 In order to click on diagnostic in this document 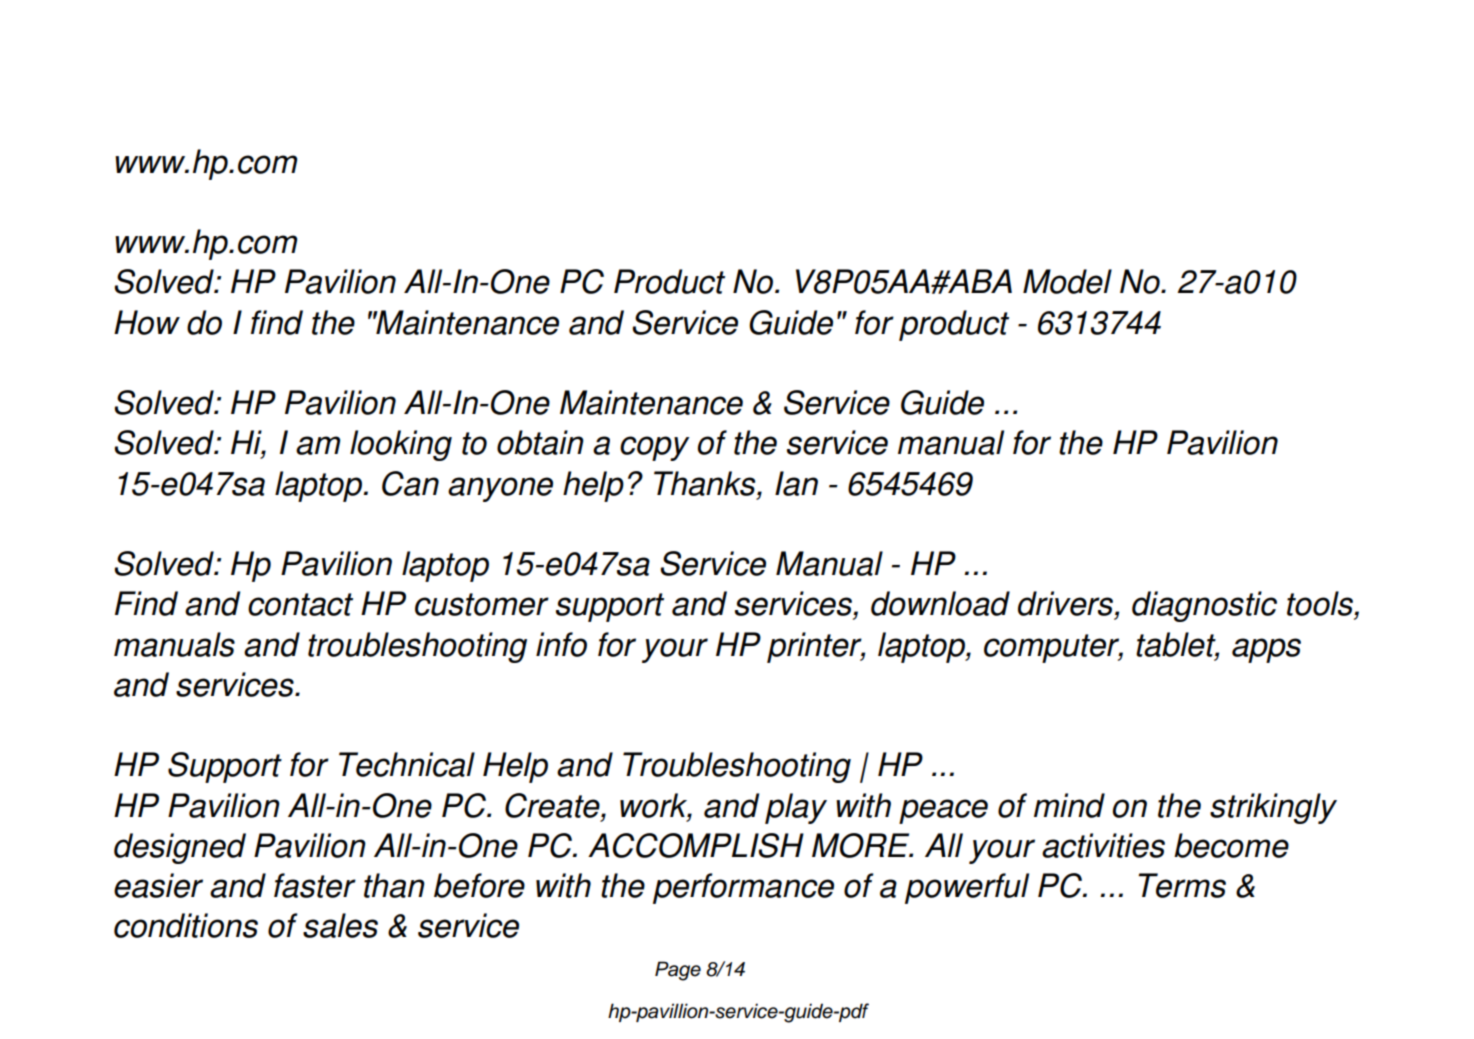, I will do `click(1204, 606)`.
